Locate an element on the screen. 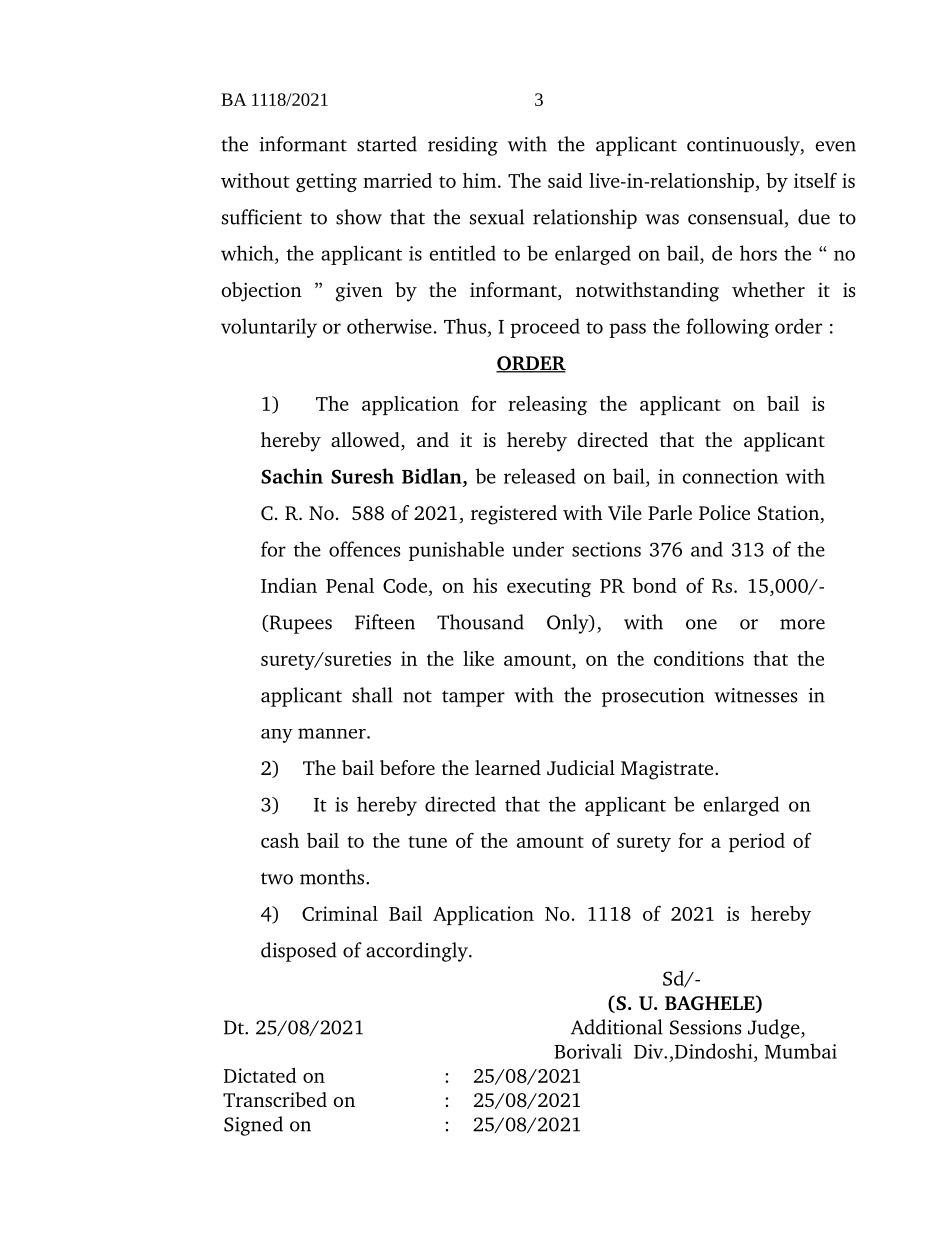 The image size is (952, 1233). period is located at coordinates (757, 842).
